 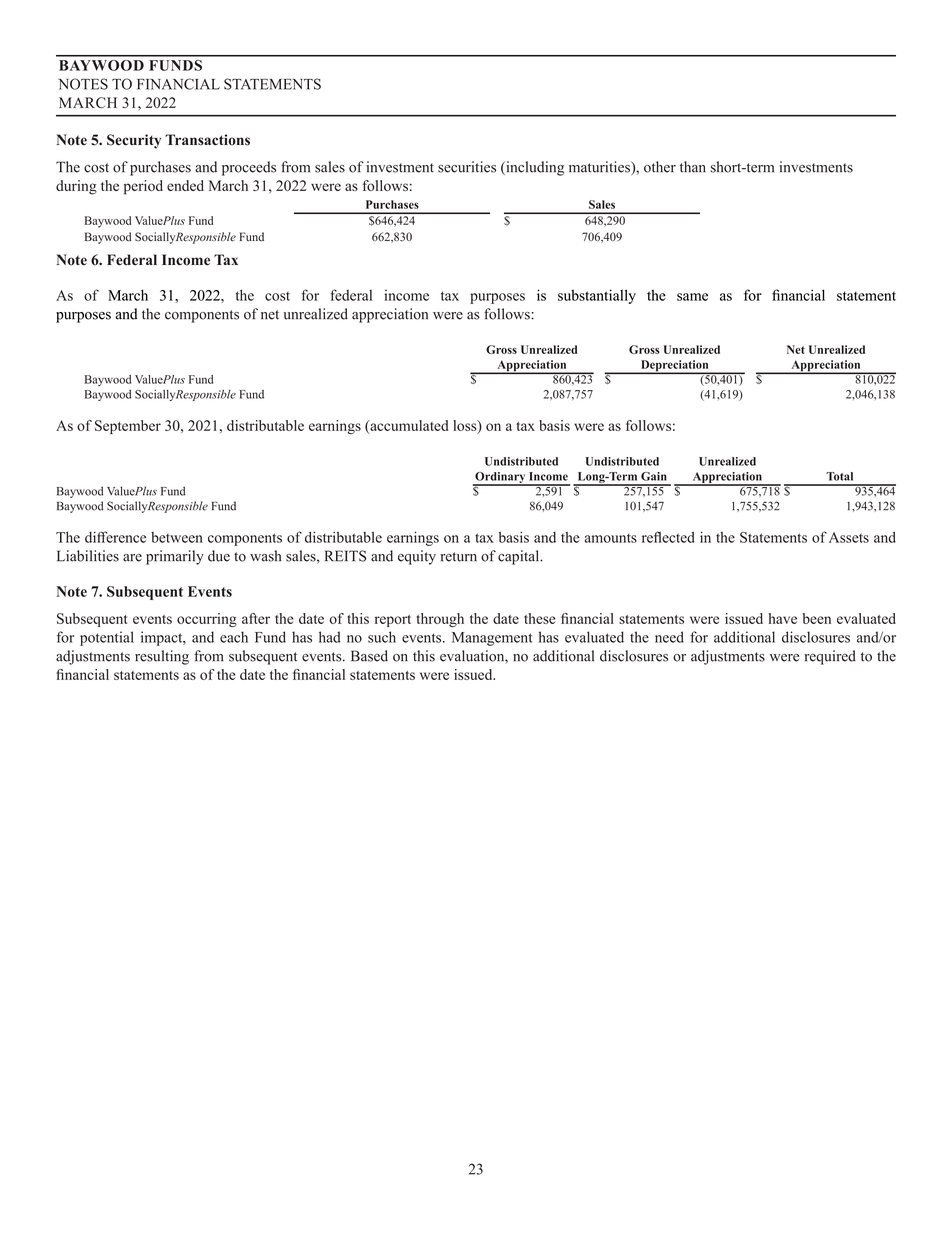 I want to click on Depreciation, so click(x=674, y=367).
